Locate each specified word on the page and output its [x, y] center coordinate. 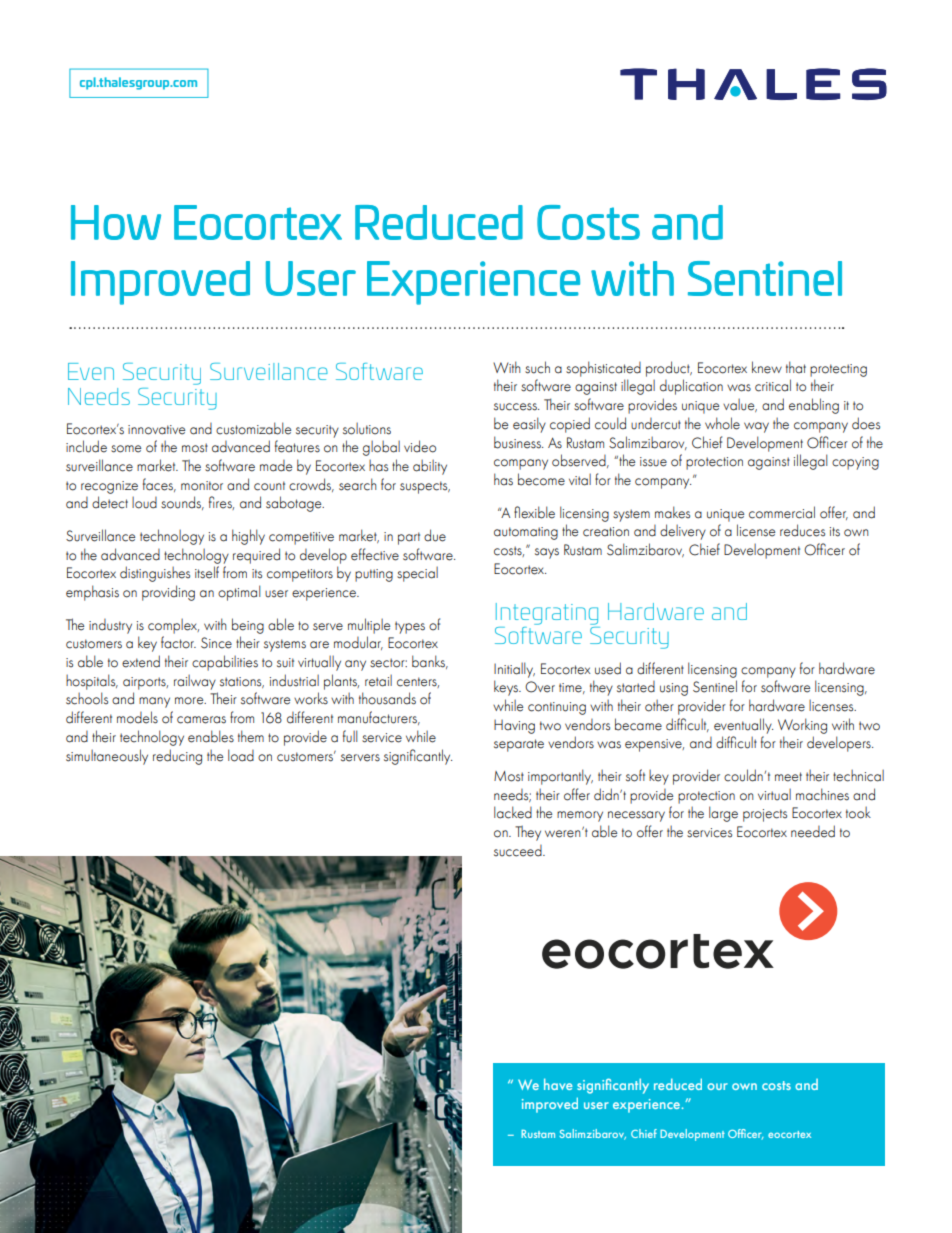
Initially [514, 670]
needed [813, 831]
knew [767, 367]
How [116, 222]
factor [178, 642]
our [717, 1086]
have [558, 1084]
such [537, 367]
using [674, 689]
